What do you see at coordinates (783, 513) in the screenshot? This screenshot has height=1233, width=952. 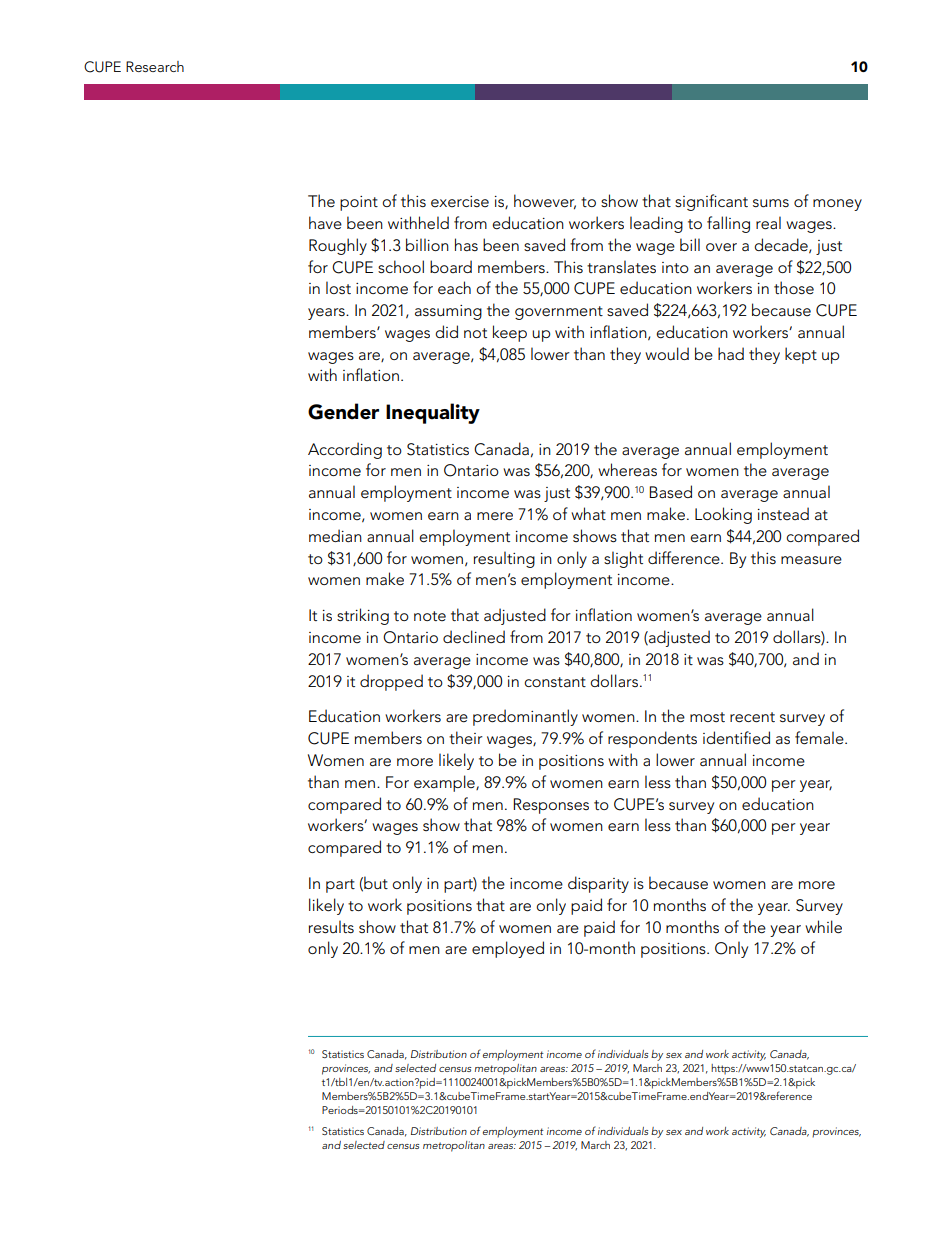 I see `instead` at bounding box center [783, 513].
